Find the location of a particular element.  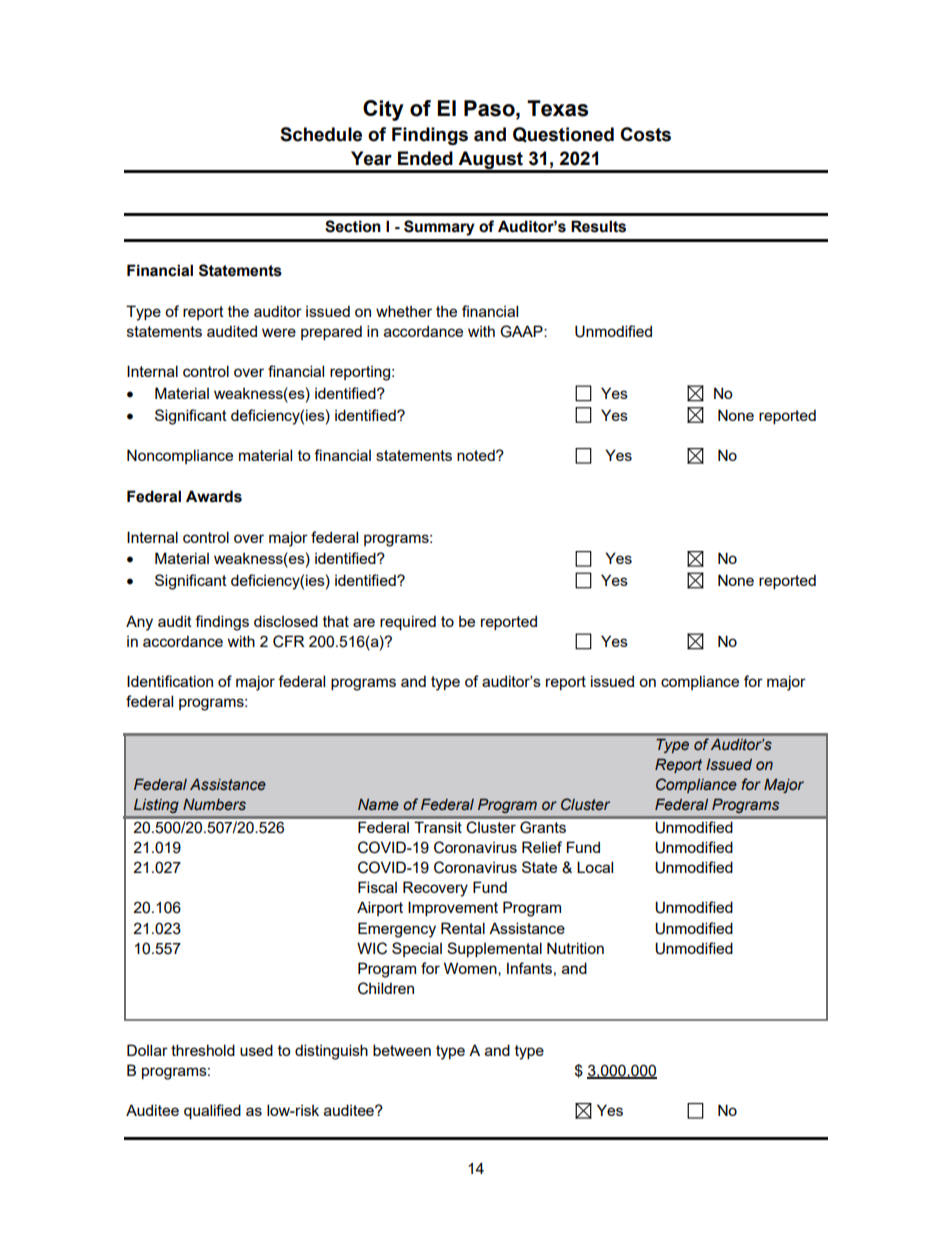

between is located at coordinates (402, 1050).
